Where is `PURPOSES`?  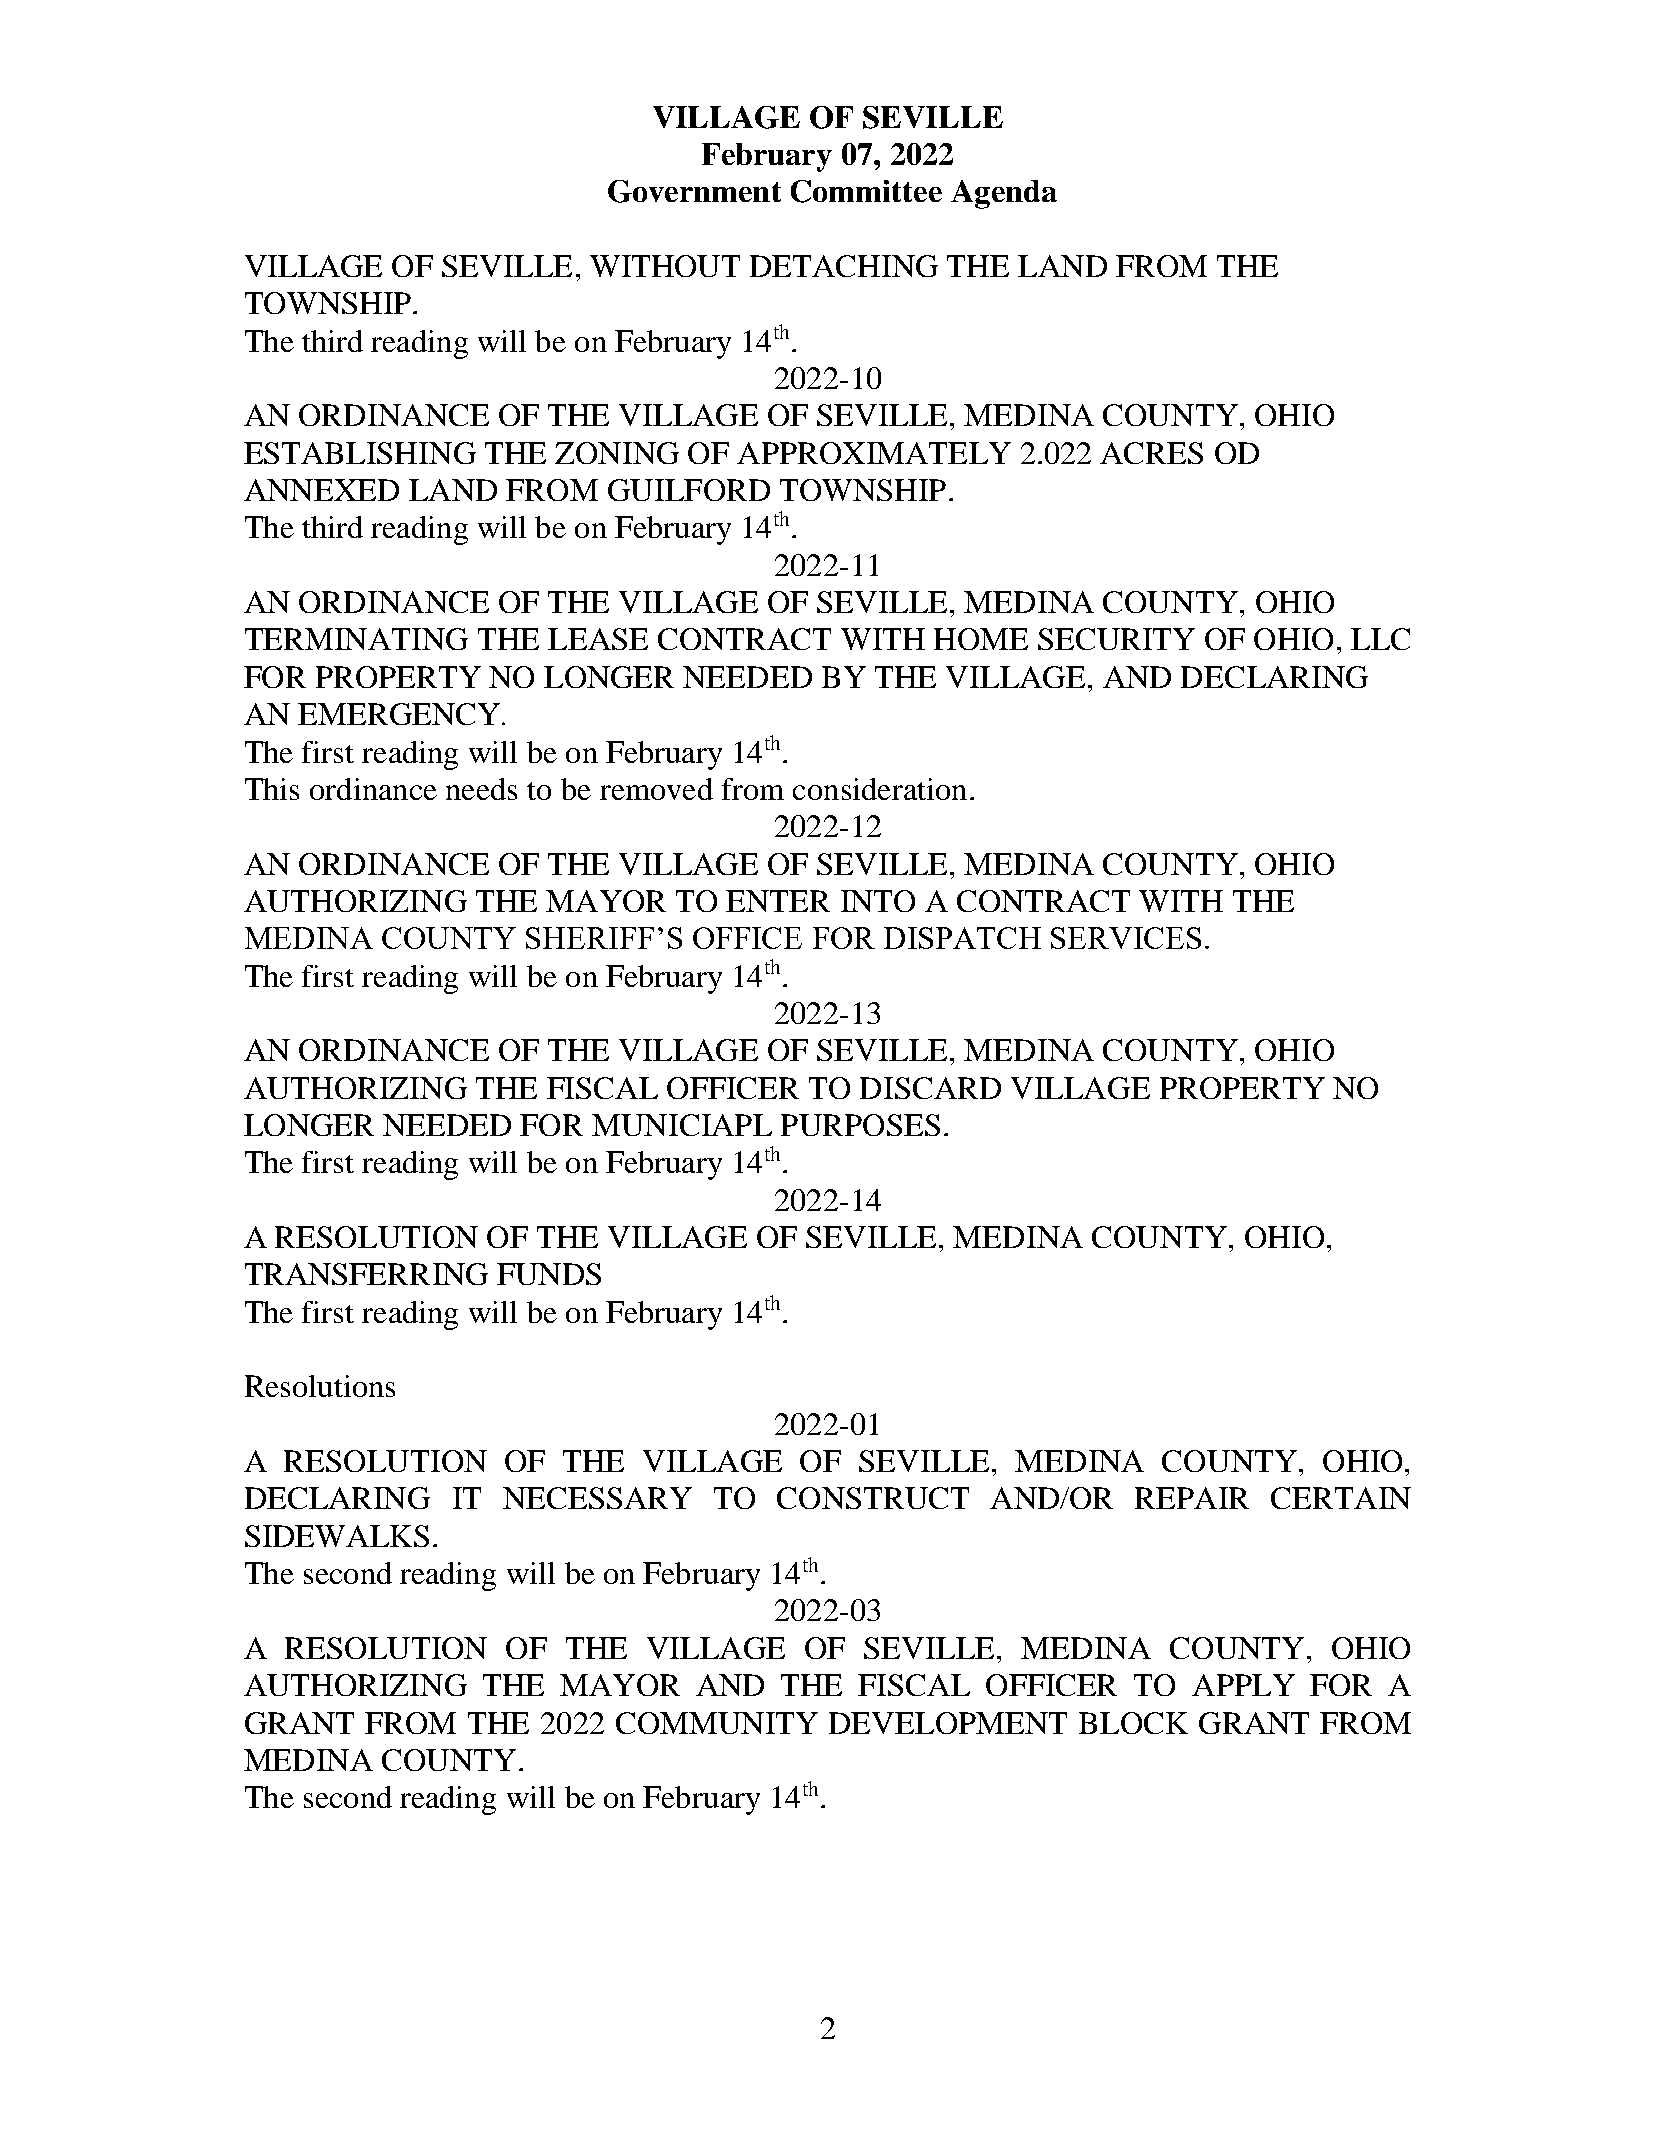
PURPOSES is located at coordinates (860, 1125).
